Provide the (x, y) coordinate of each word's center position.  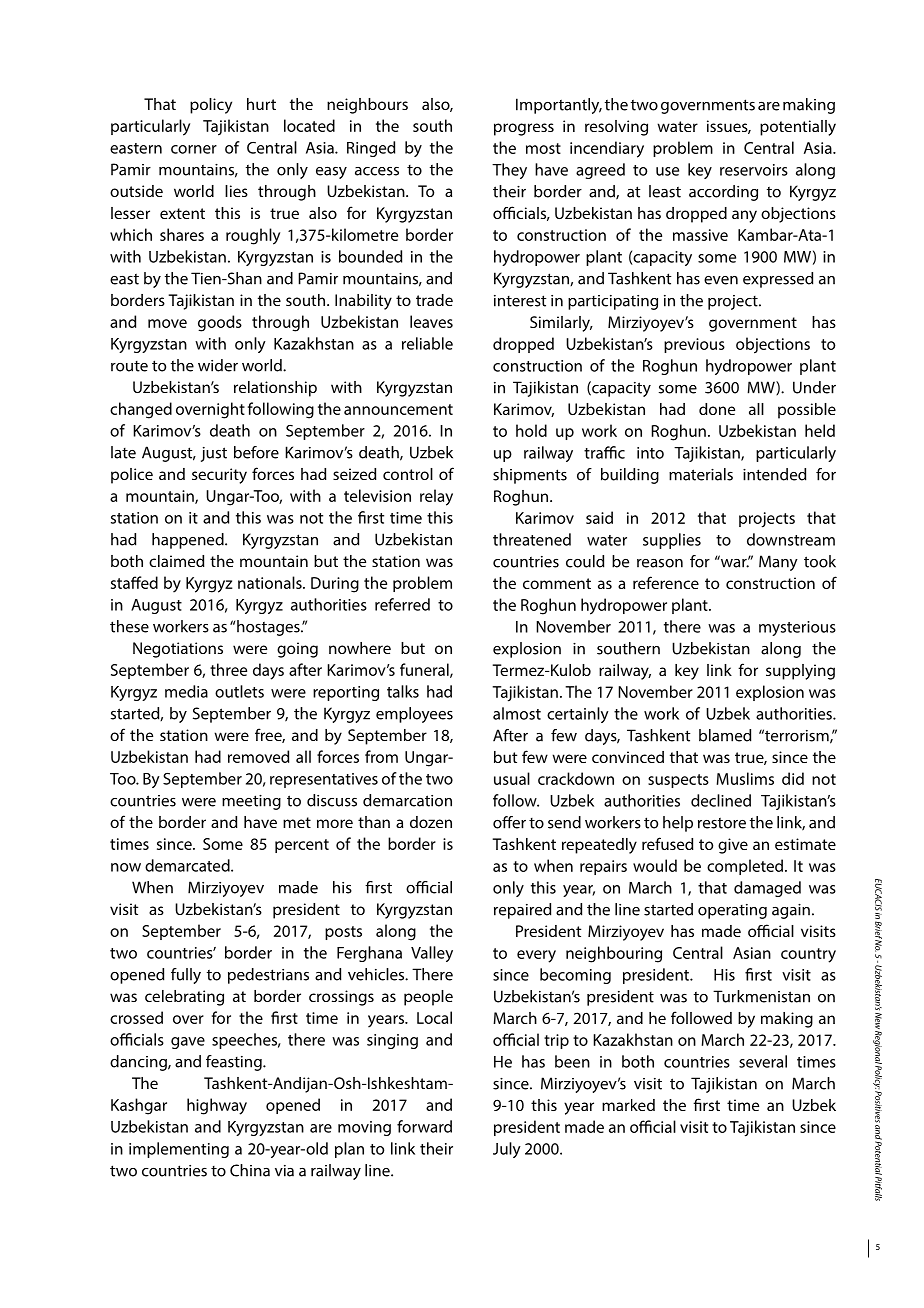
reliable (427, 343)
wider (218, 365)
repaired (522, 911)
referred (402, 604)
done (717, 409)
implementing (179, 1150)
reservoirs (754, 170)
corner (194, 149)
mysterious (797, 628)
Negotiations (178, 650)
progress (524, 129)
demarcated (188, 865)
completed (746, 867)
